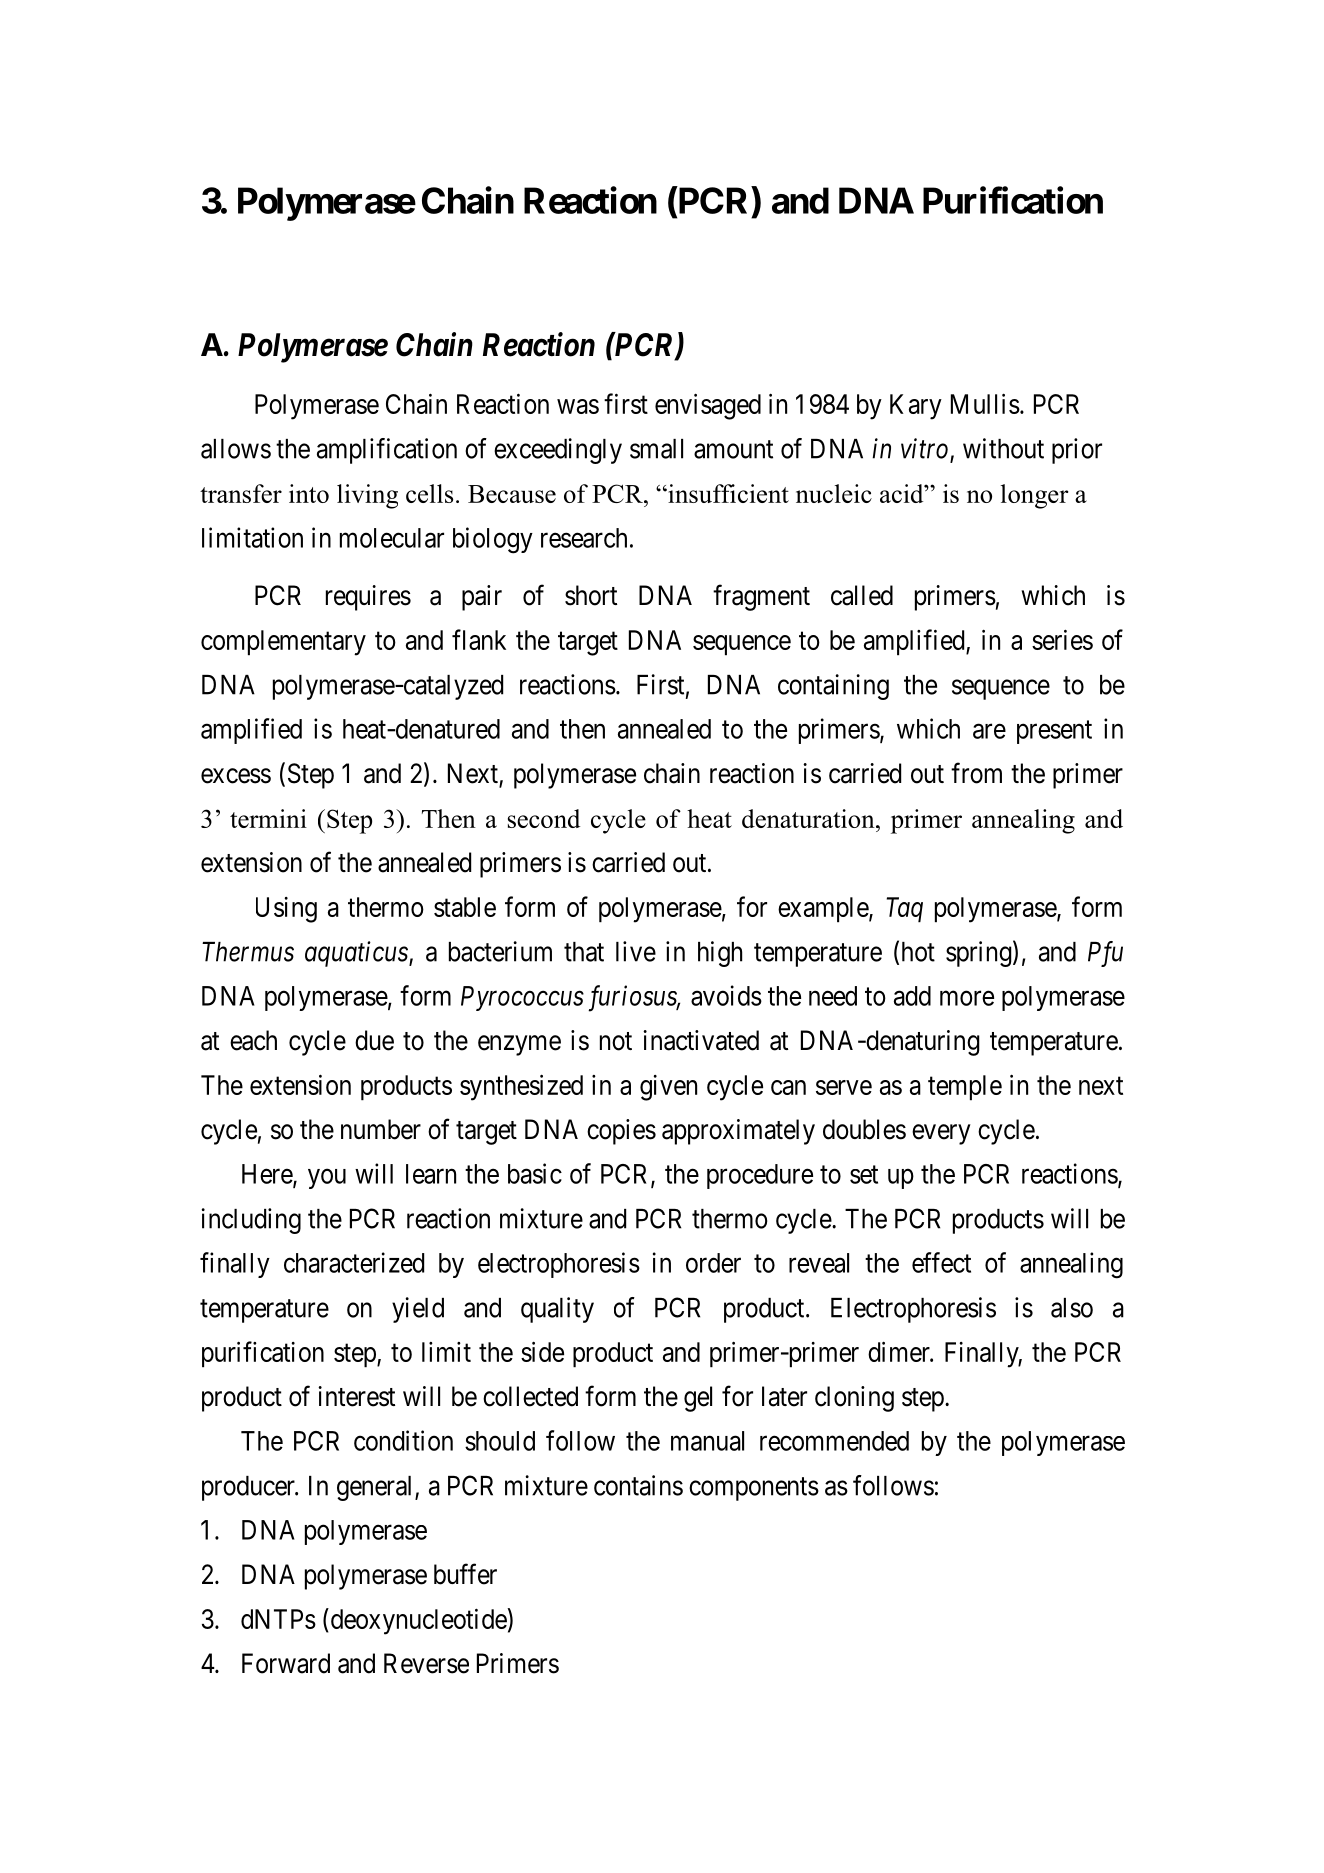  What do you see at coordinates (754, 1489) in the screenshot?
I see `components` at bounding box center [754, 1489].
